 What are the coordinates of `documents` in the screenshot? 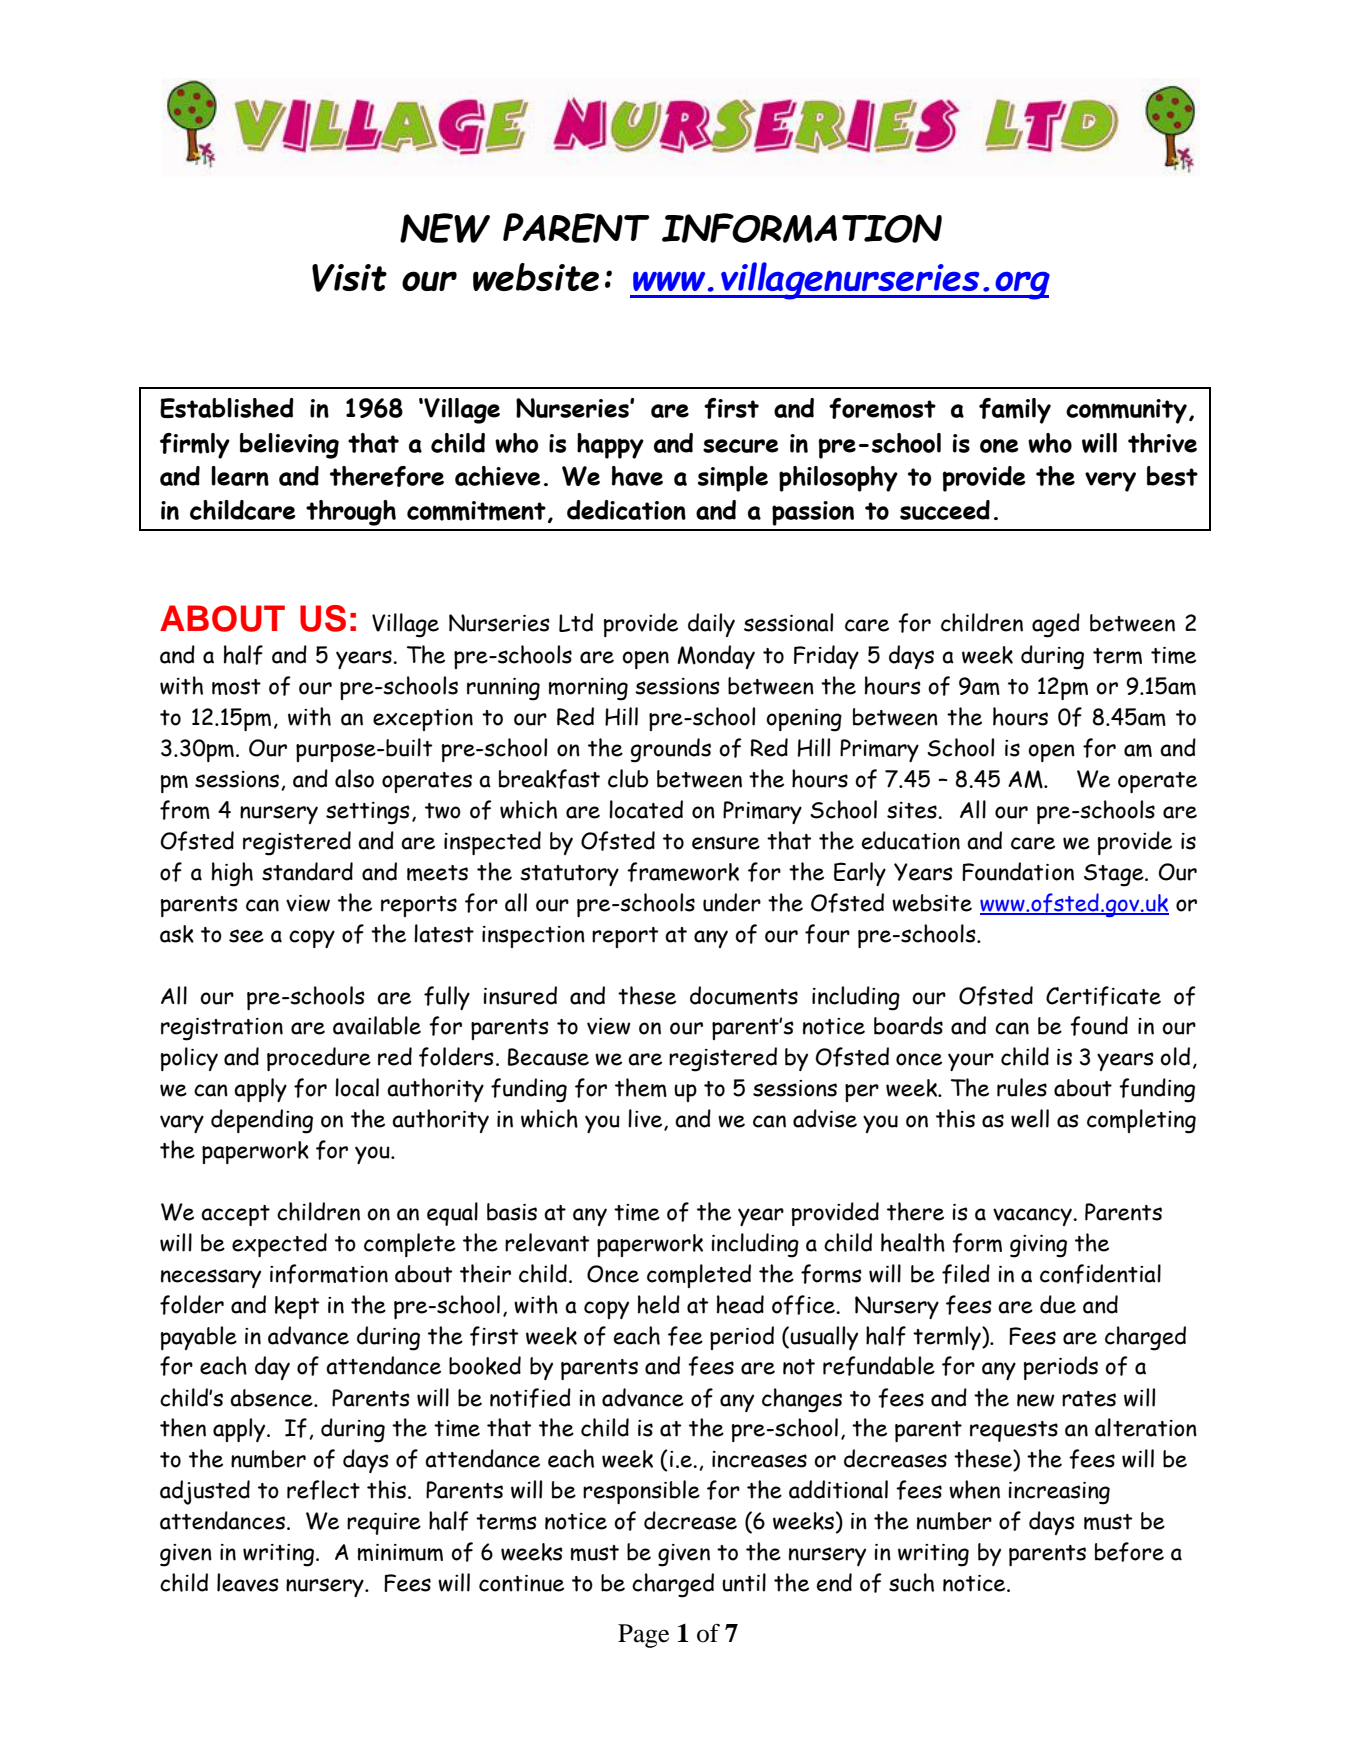 It's located at (744, 995).
